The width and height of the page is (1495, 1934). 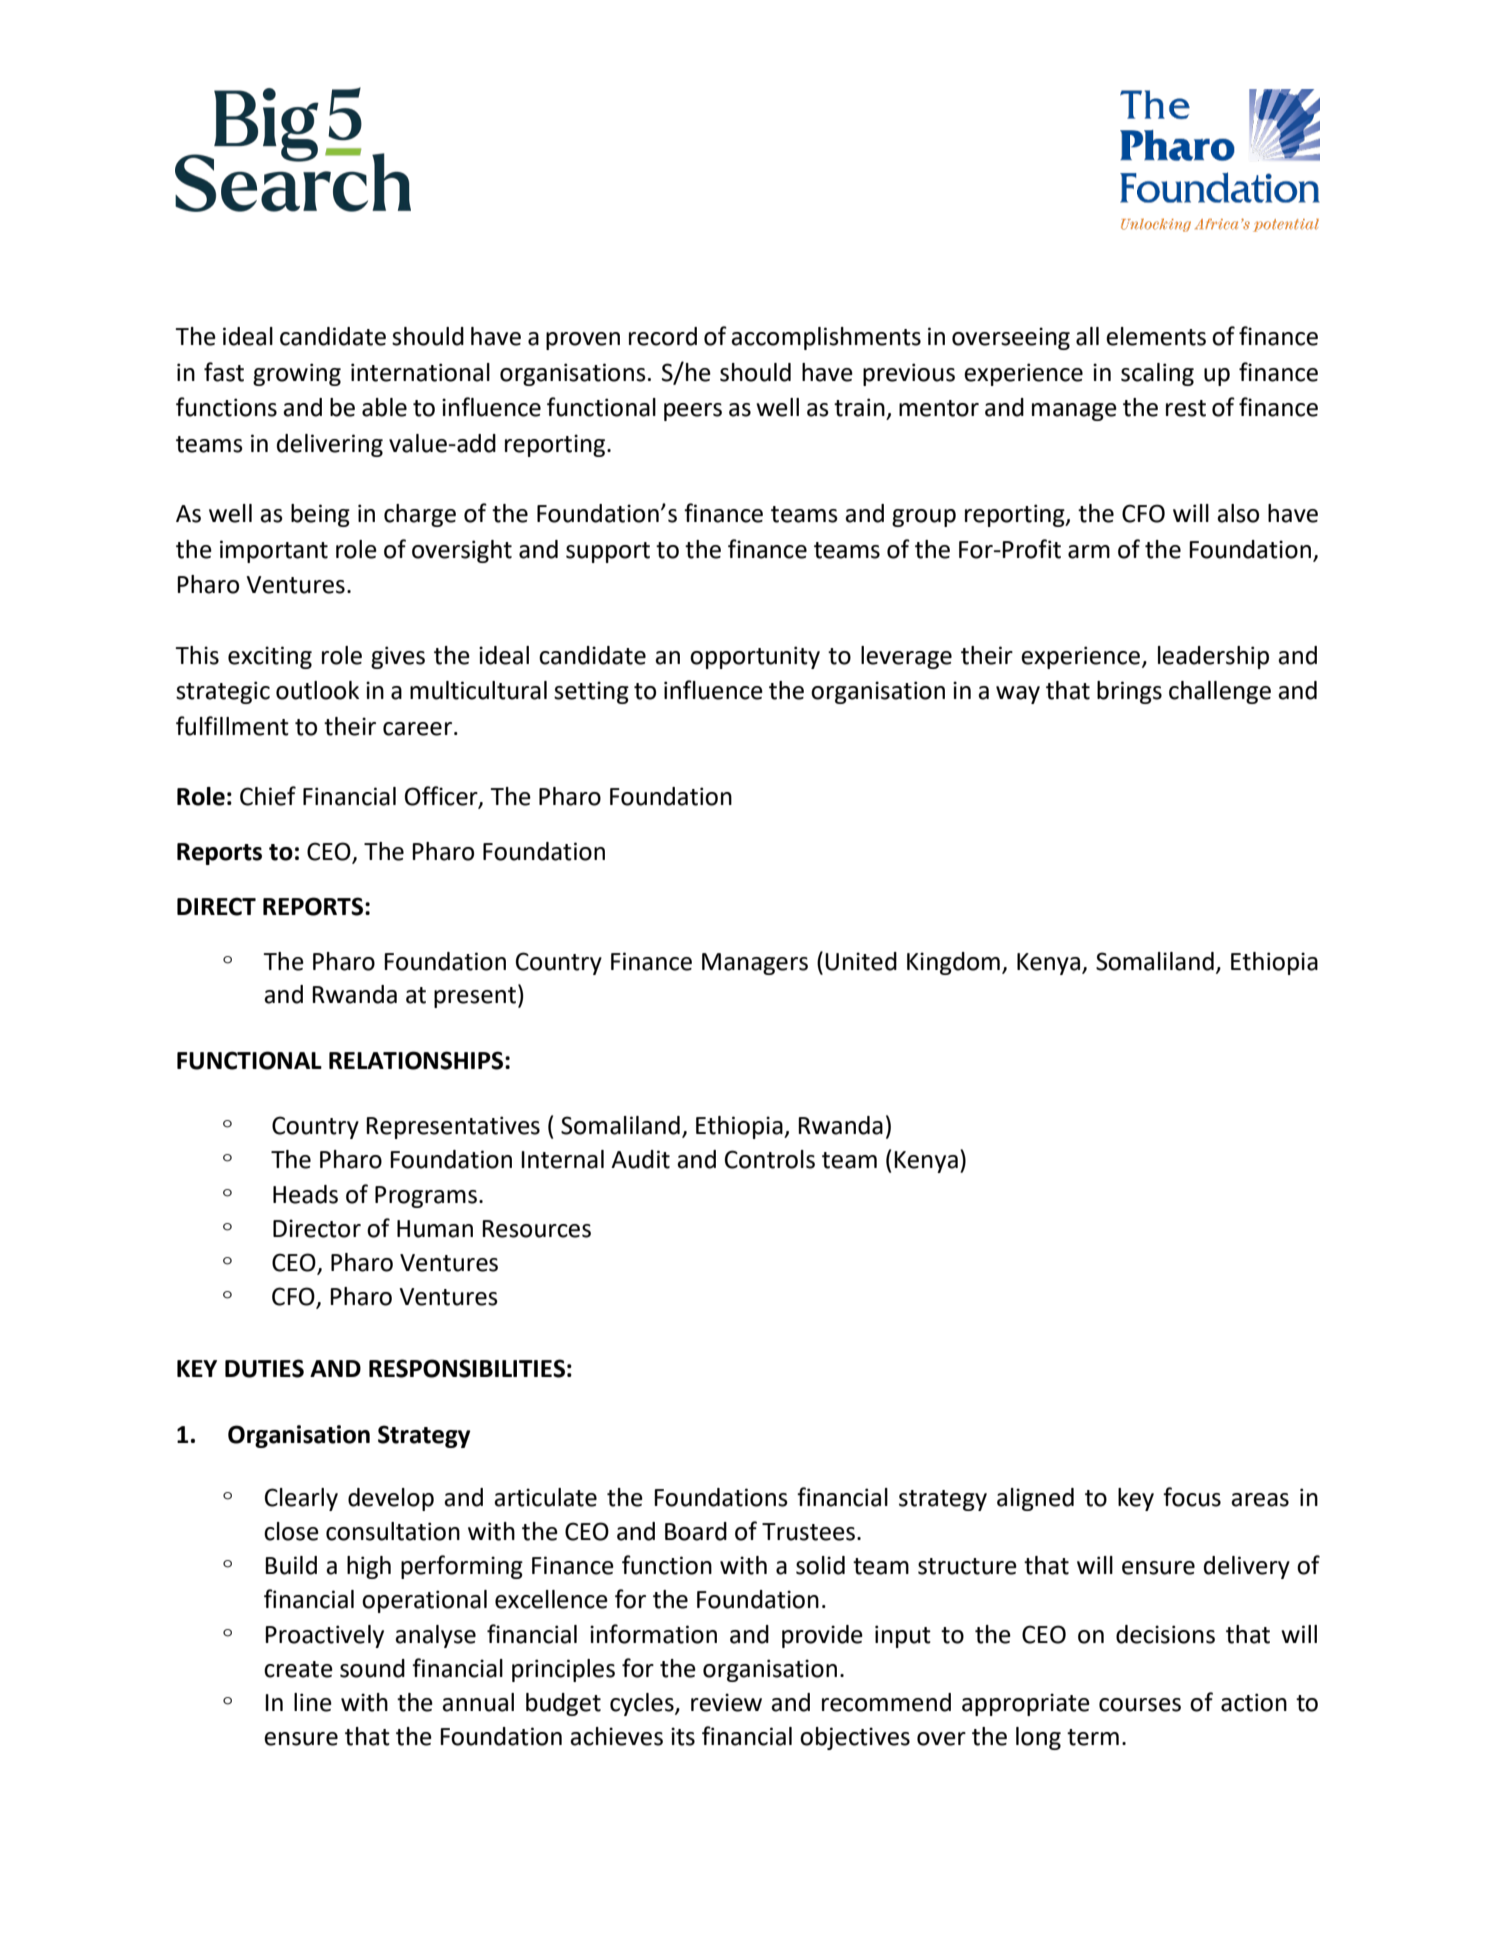 I want to click on line, so click(x=313, y=1702).
